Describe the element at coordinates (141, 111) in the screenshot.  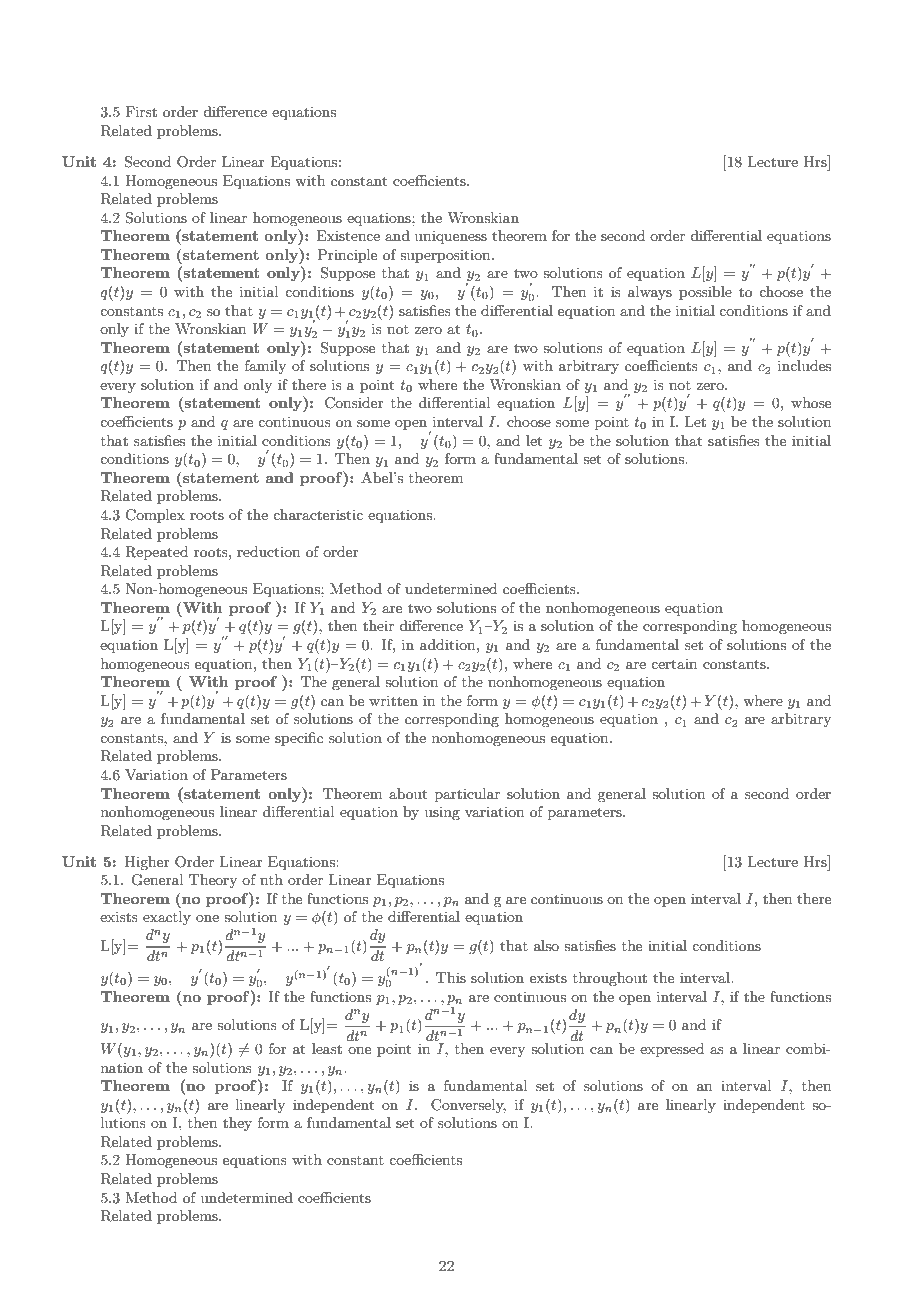
I see `First` at that location.
